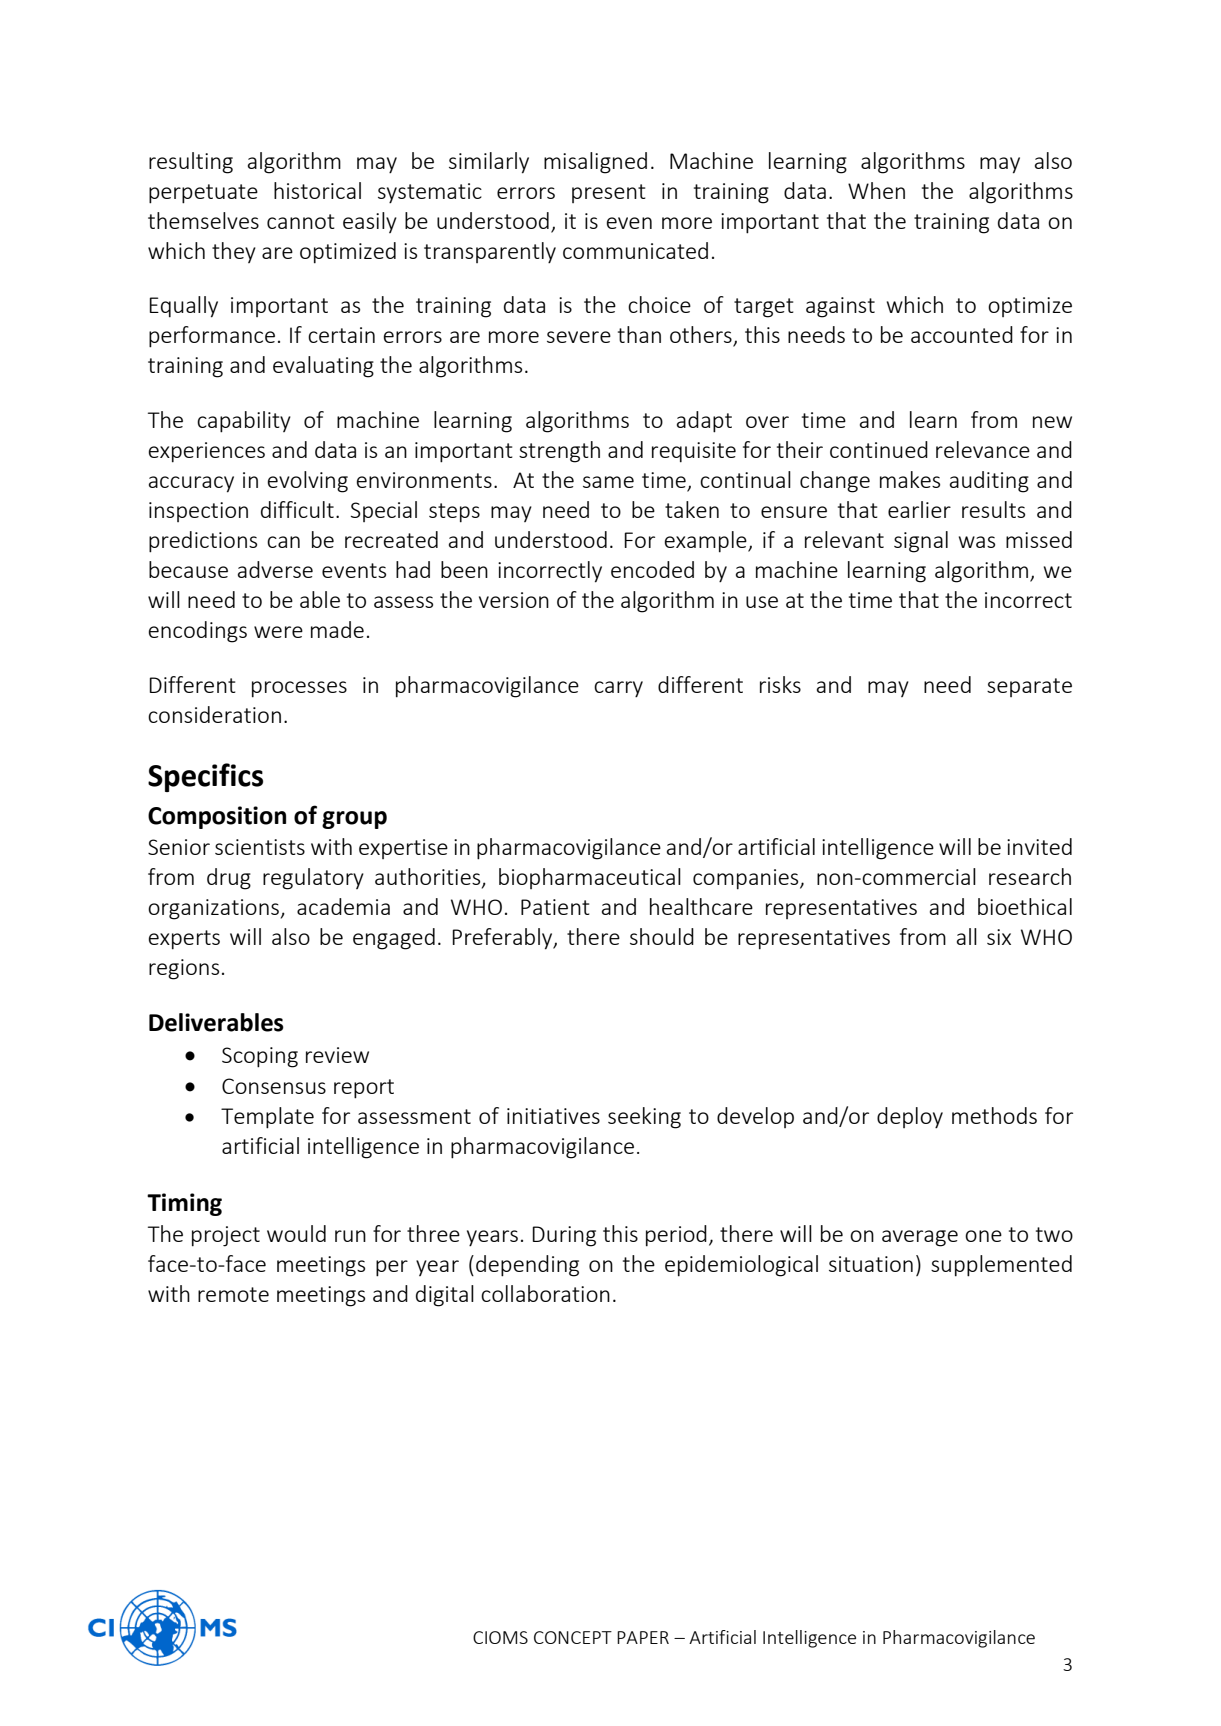 This page has width=1221, height=1726. What do you see at coordinates (1001, 1266) in the page?
I see `supplemented` at bounding box center [1001, 1266].
